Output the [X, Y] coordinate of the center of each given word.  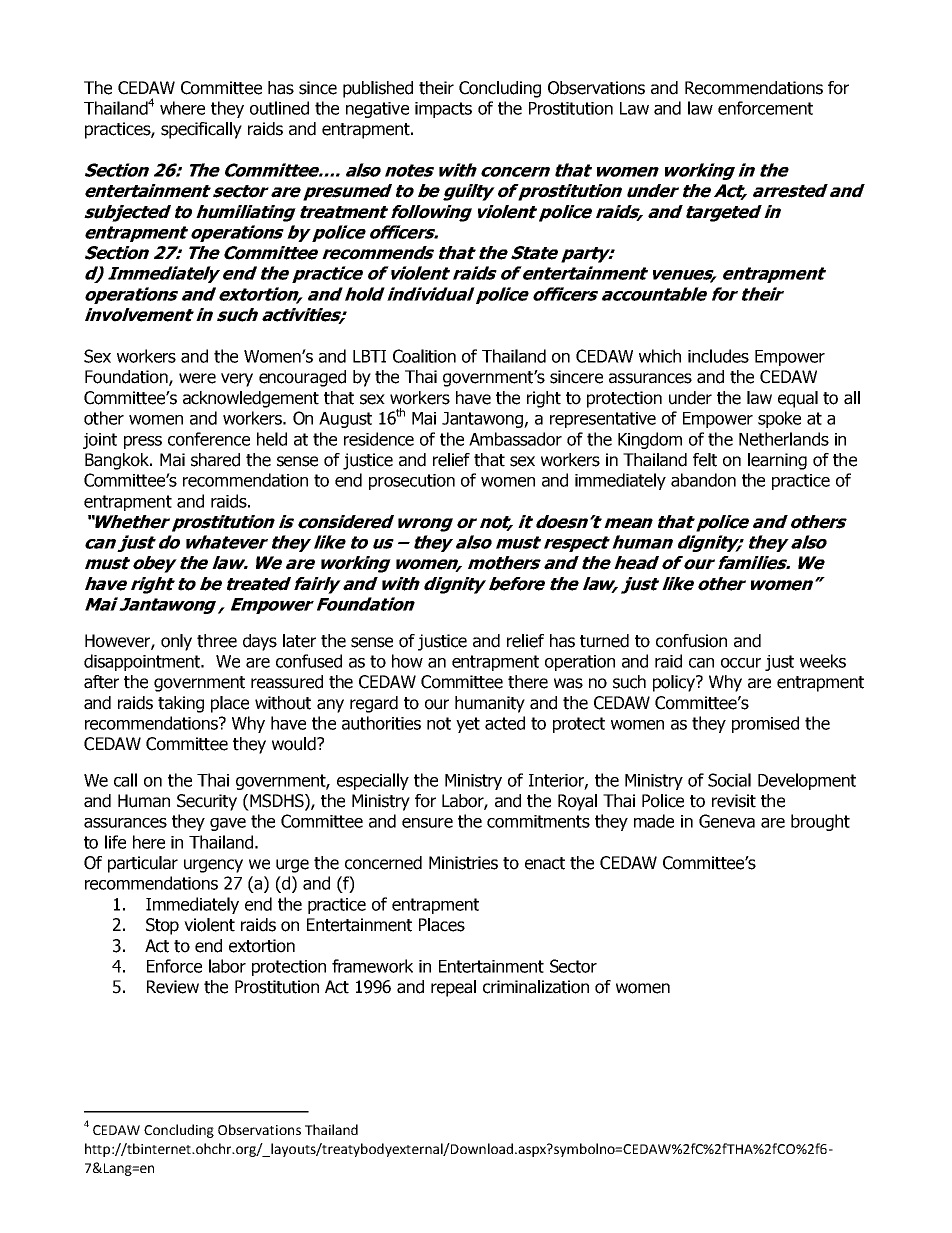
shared [215, 460]
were [197, 378]
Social [729, 780]
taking [181, 704]
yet [468, 725]
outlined [279, 108]
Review [173, 987]
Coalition [424, 356]
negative [377, 110]
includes [718, 356]
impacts [443, 110]
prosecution [412, 482]
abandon [703, 480]
